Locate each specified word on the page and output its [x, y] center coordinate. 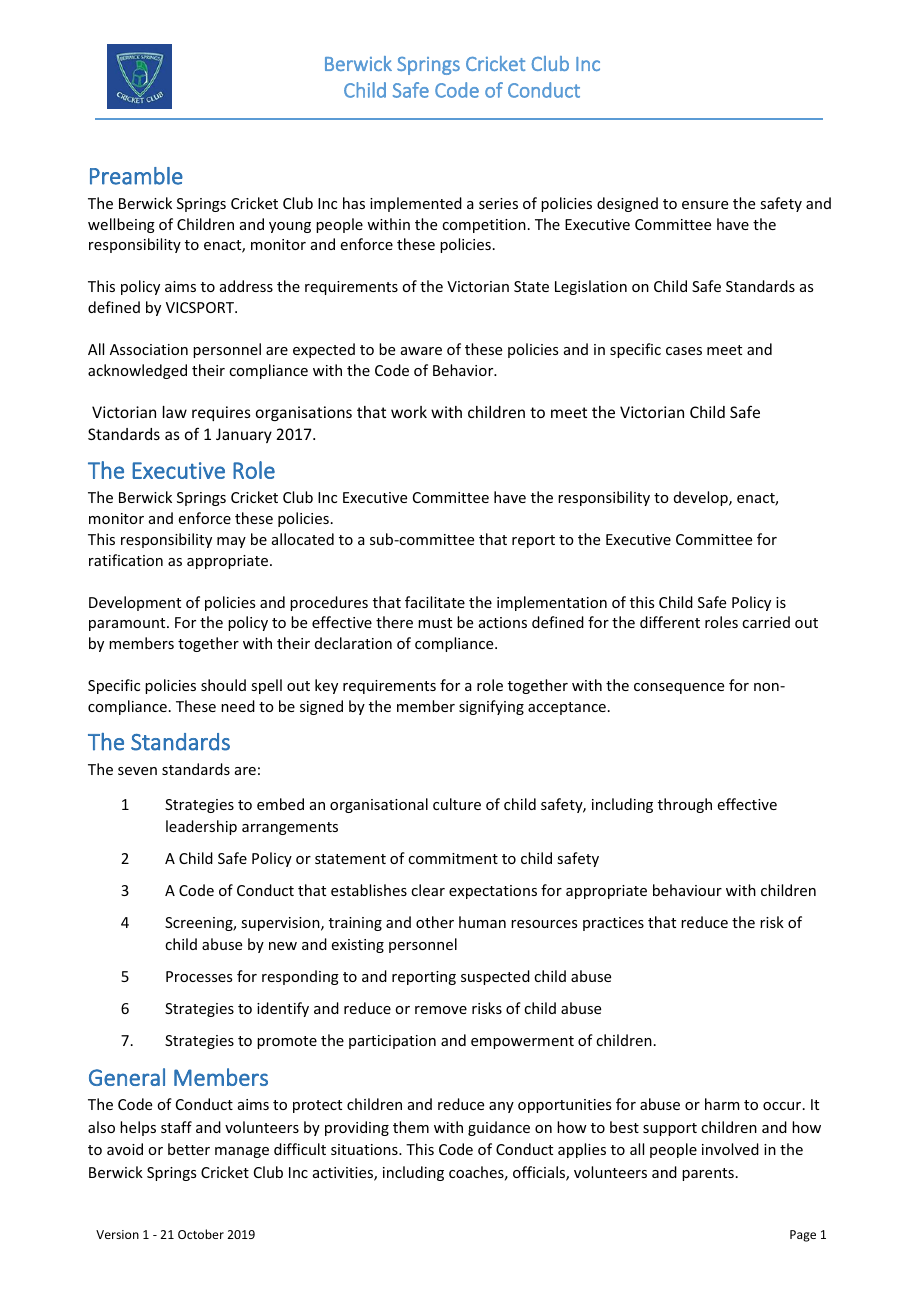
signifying [491, 707]
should [223, 685]
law [175, 412]
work [409, 412]
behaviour [687, 890]
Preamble [136, 176]
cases [684, 351]
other [435, 922]
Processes [199, 976]
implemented [416, 204]
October [201, 1234]
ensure [705, 205]
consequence [679, 688]
